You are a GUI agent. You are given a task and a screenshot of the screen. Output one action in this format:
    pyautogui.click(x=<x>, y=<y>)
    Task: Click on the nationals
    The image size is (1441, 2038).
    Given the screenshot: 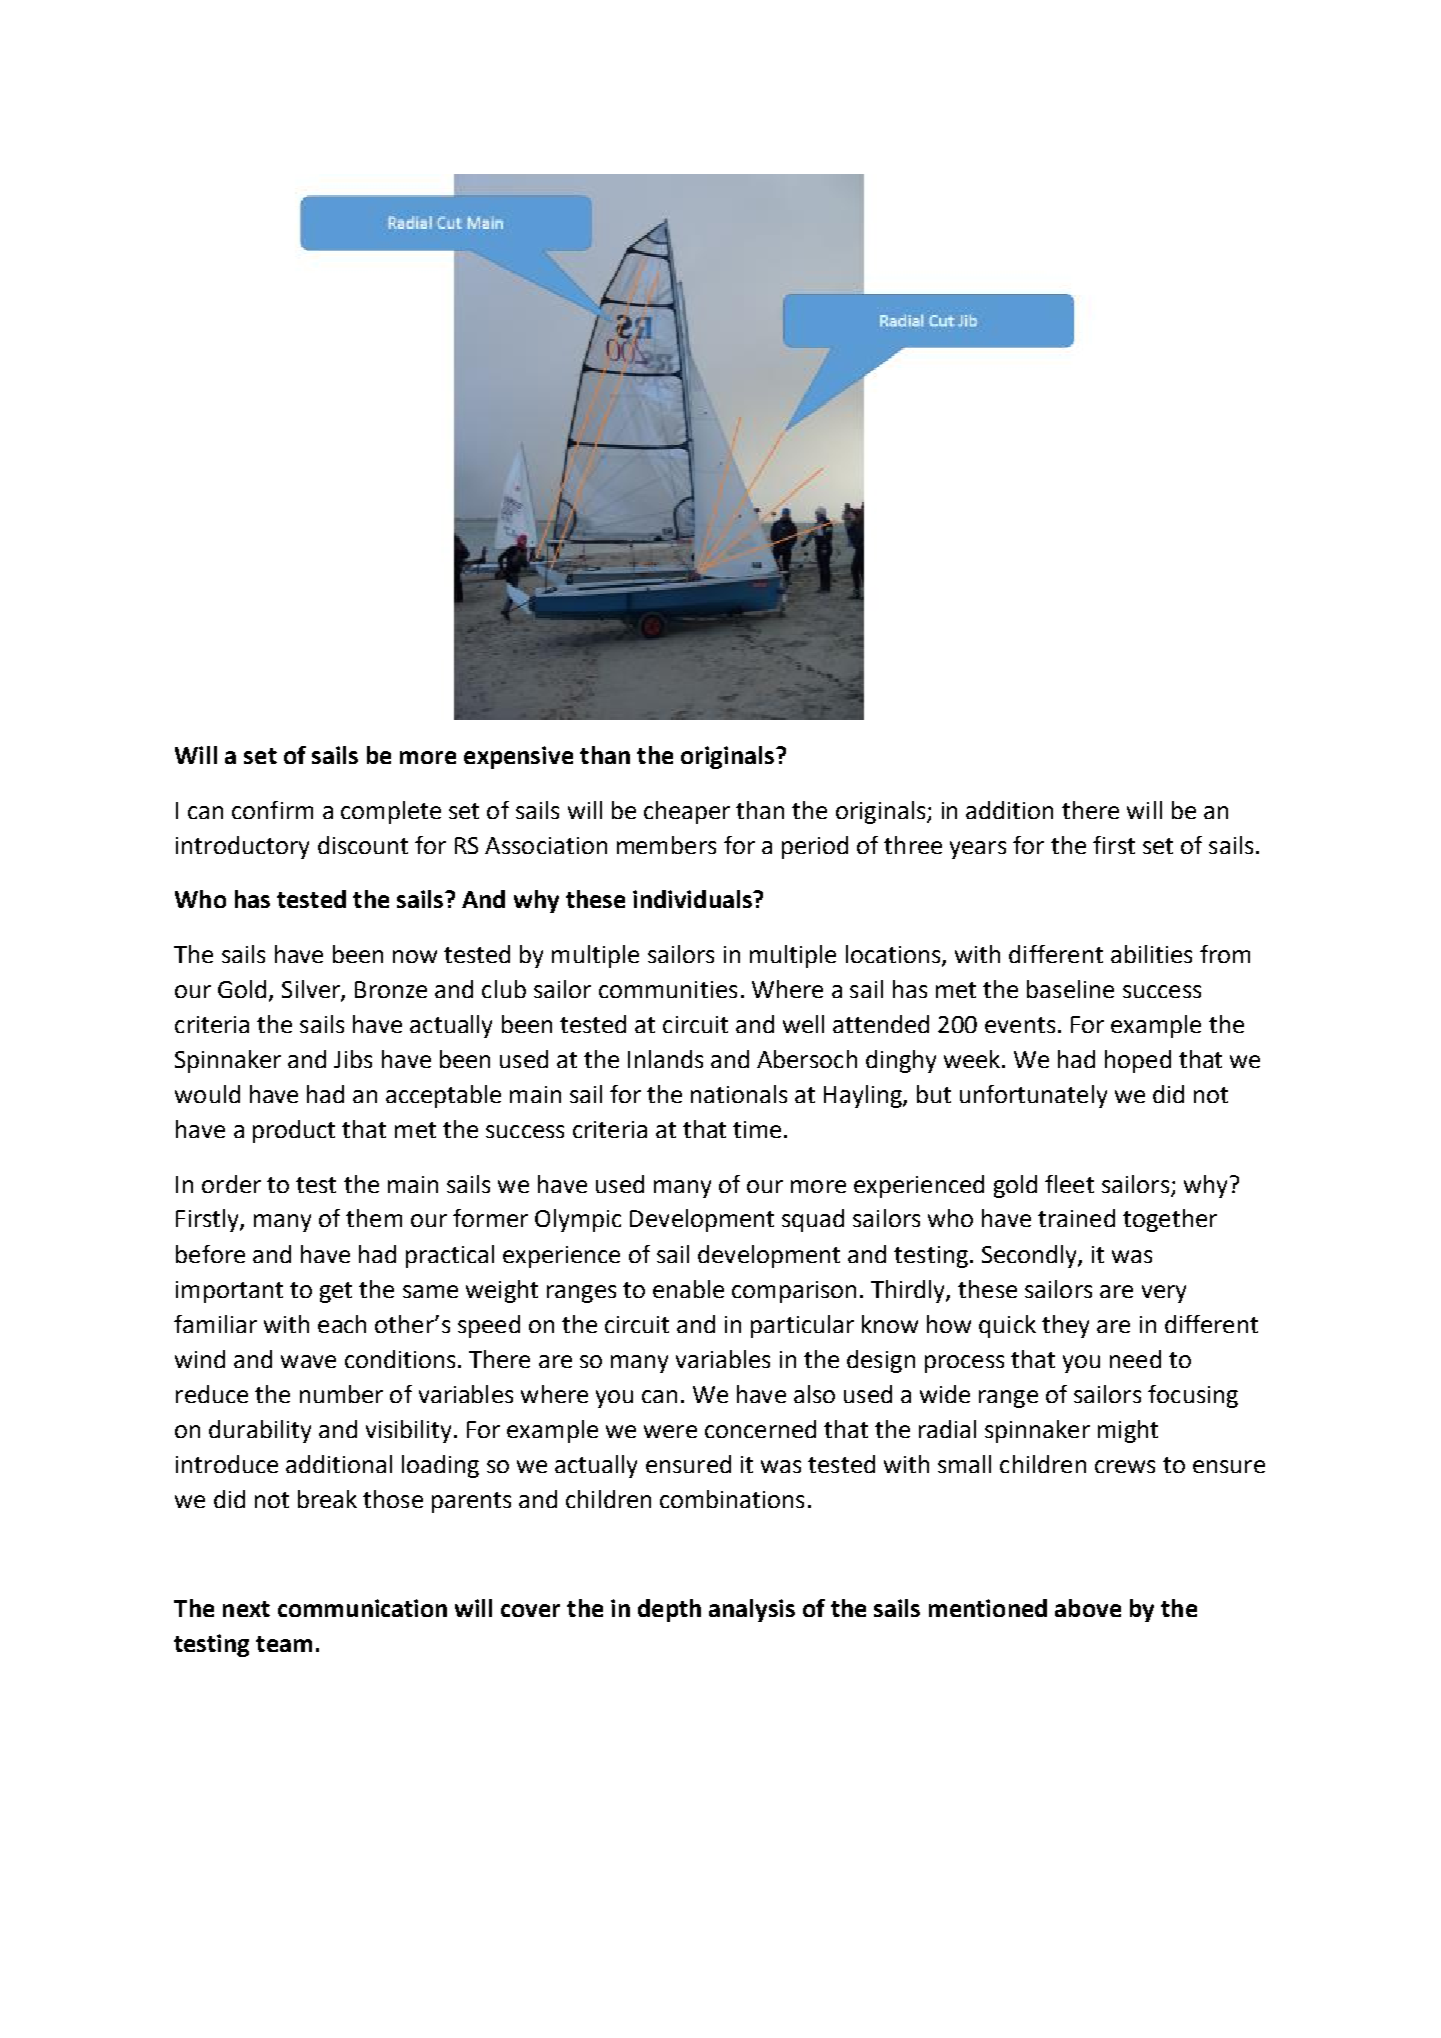 What is the action you would take?
    pyautogui.click(x=739, y=1094)
